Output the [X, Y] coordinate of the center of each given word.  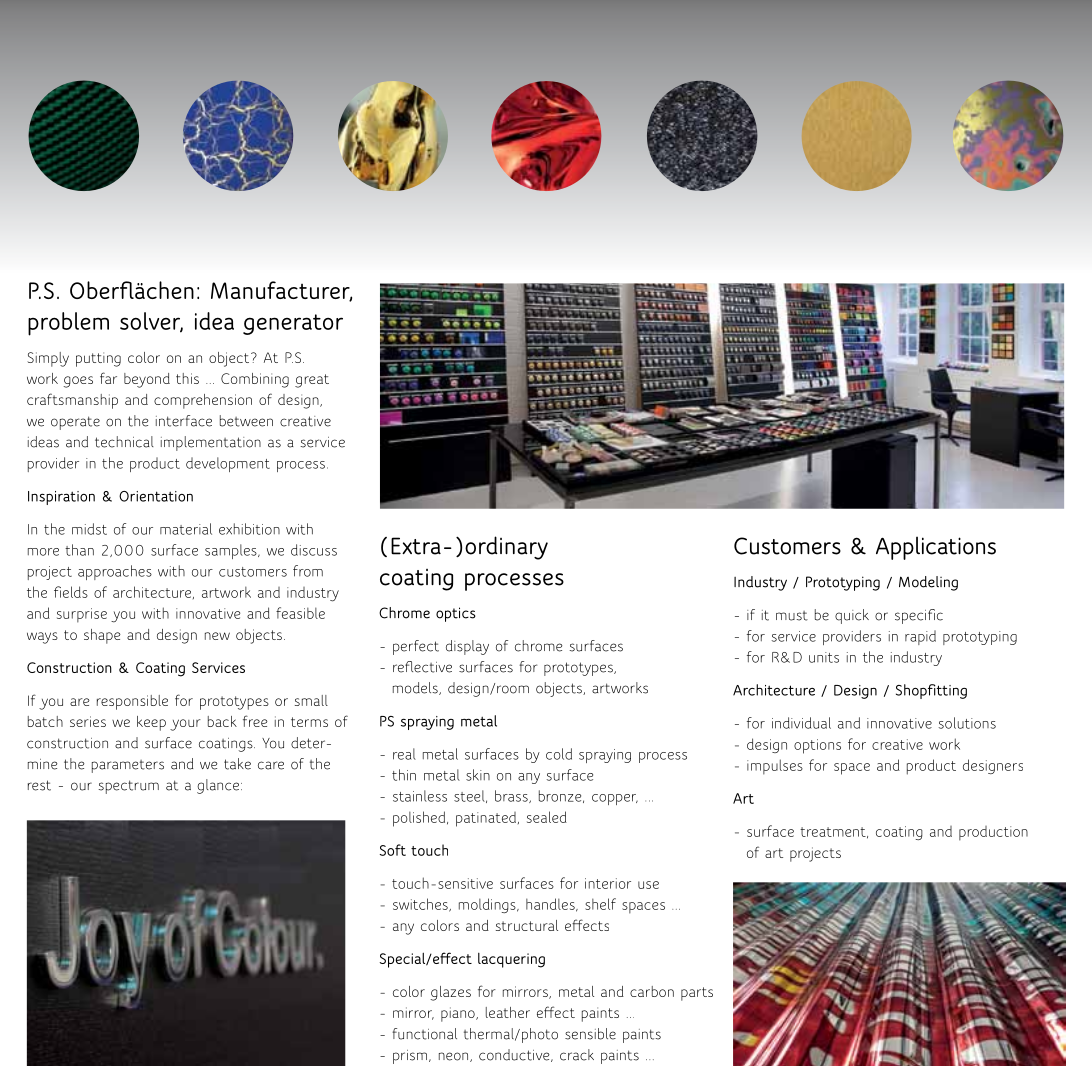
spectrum [128, 787]
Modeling [928, 583]
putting [98, 359]
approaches [115, 572]
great [312, 381]
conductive [515, 1055]
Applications [936, 548]
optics [456, 614]
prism [411, 1057]
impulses [775, 767]
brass [512, 796]
